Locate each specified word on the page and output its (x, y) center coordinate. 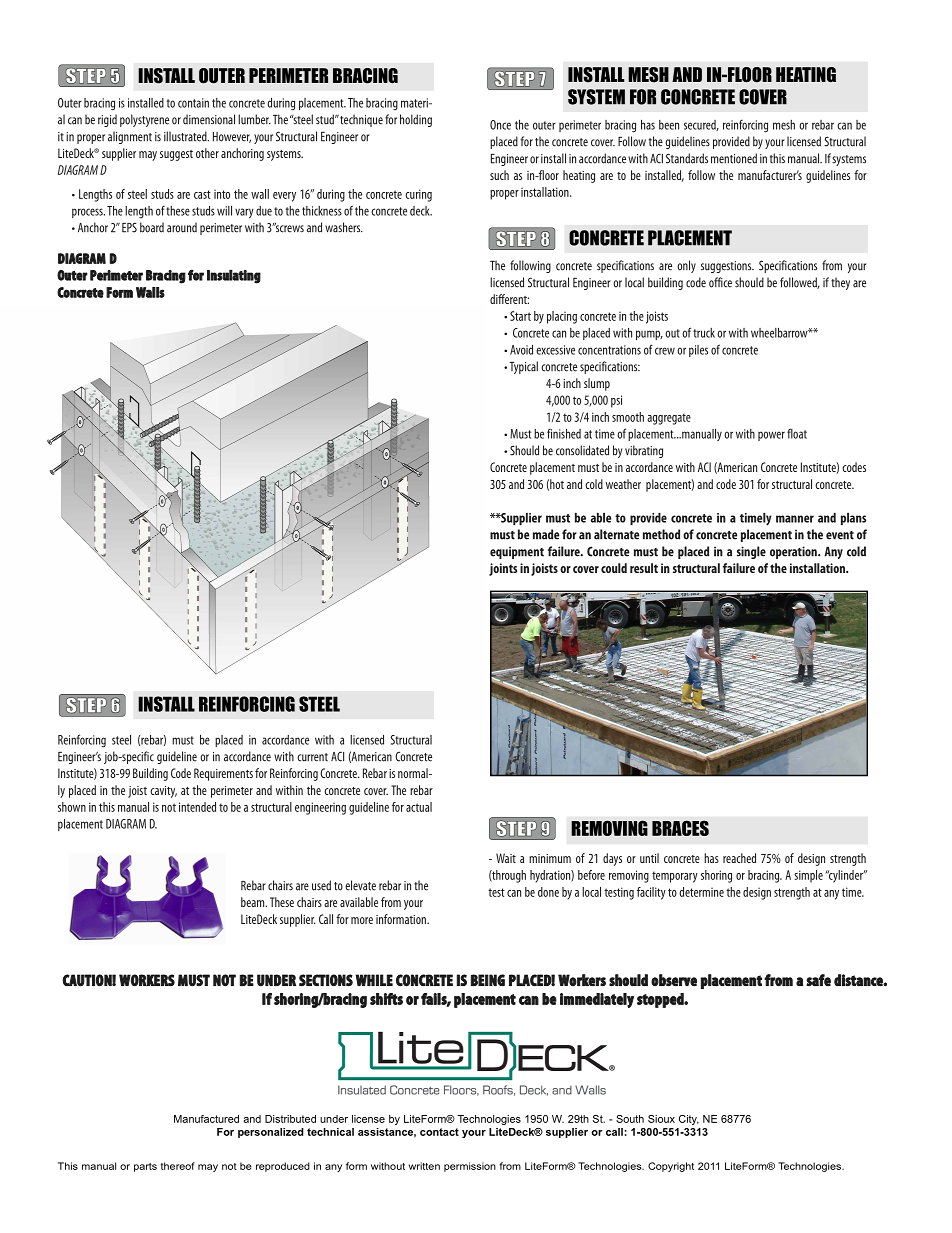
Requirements (223, 774)
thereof (178, 1166)
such (499, 175)
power (771, 436)
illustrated (186, 136)
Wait (506, 858)
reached (739, 858)
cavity (163, 792)
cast (202, 194)
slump (597, 384)
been (669, 125)
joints (503, 569)
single (751, 552)
